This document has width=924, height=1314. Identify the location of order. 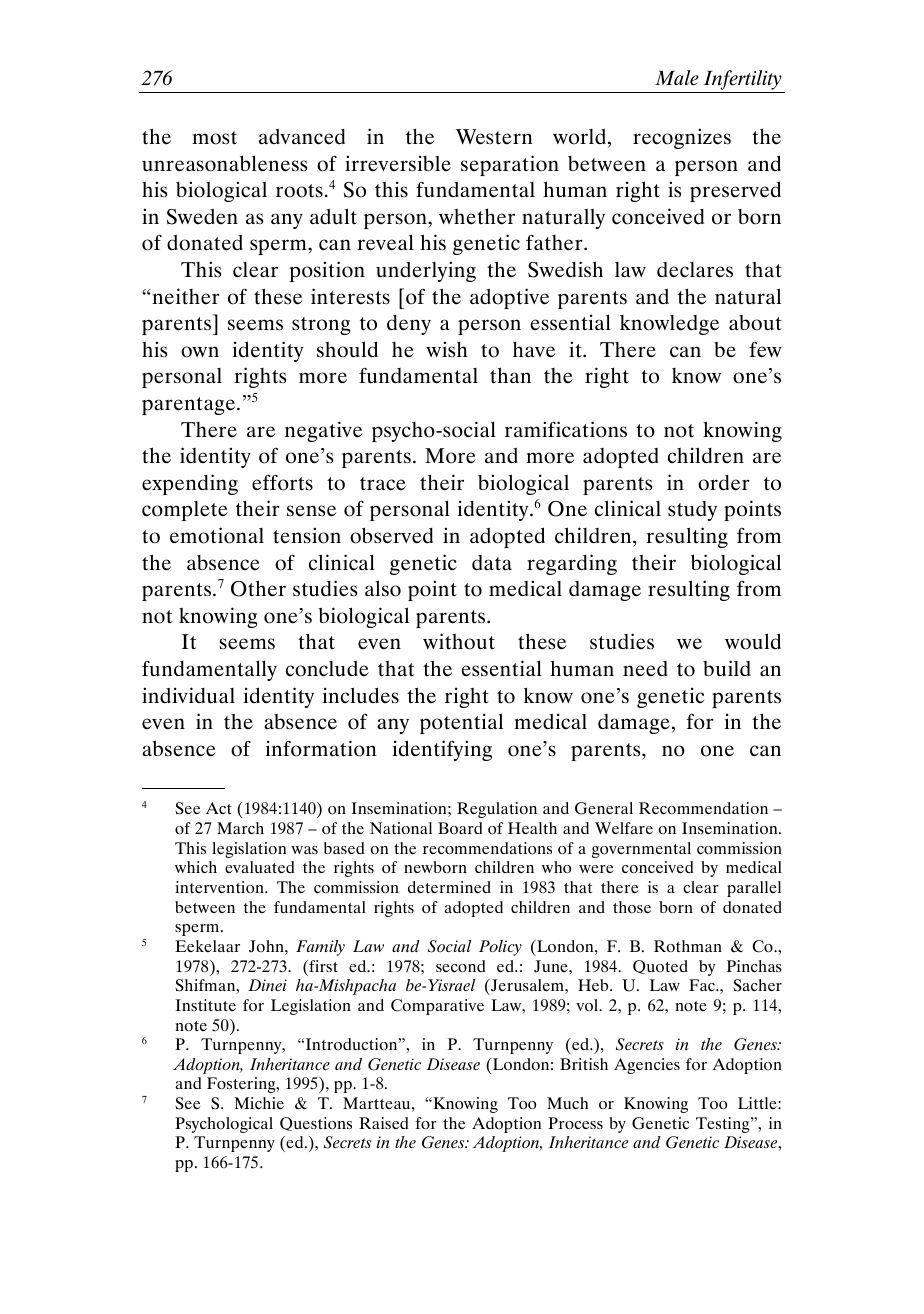
(724, 483).
